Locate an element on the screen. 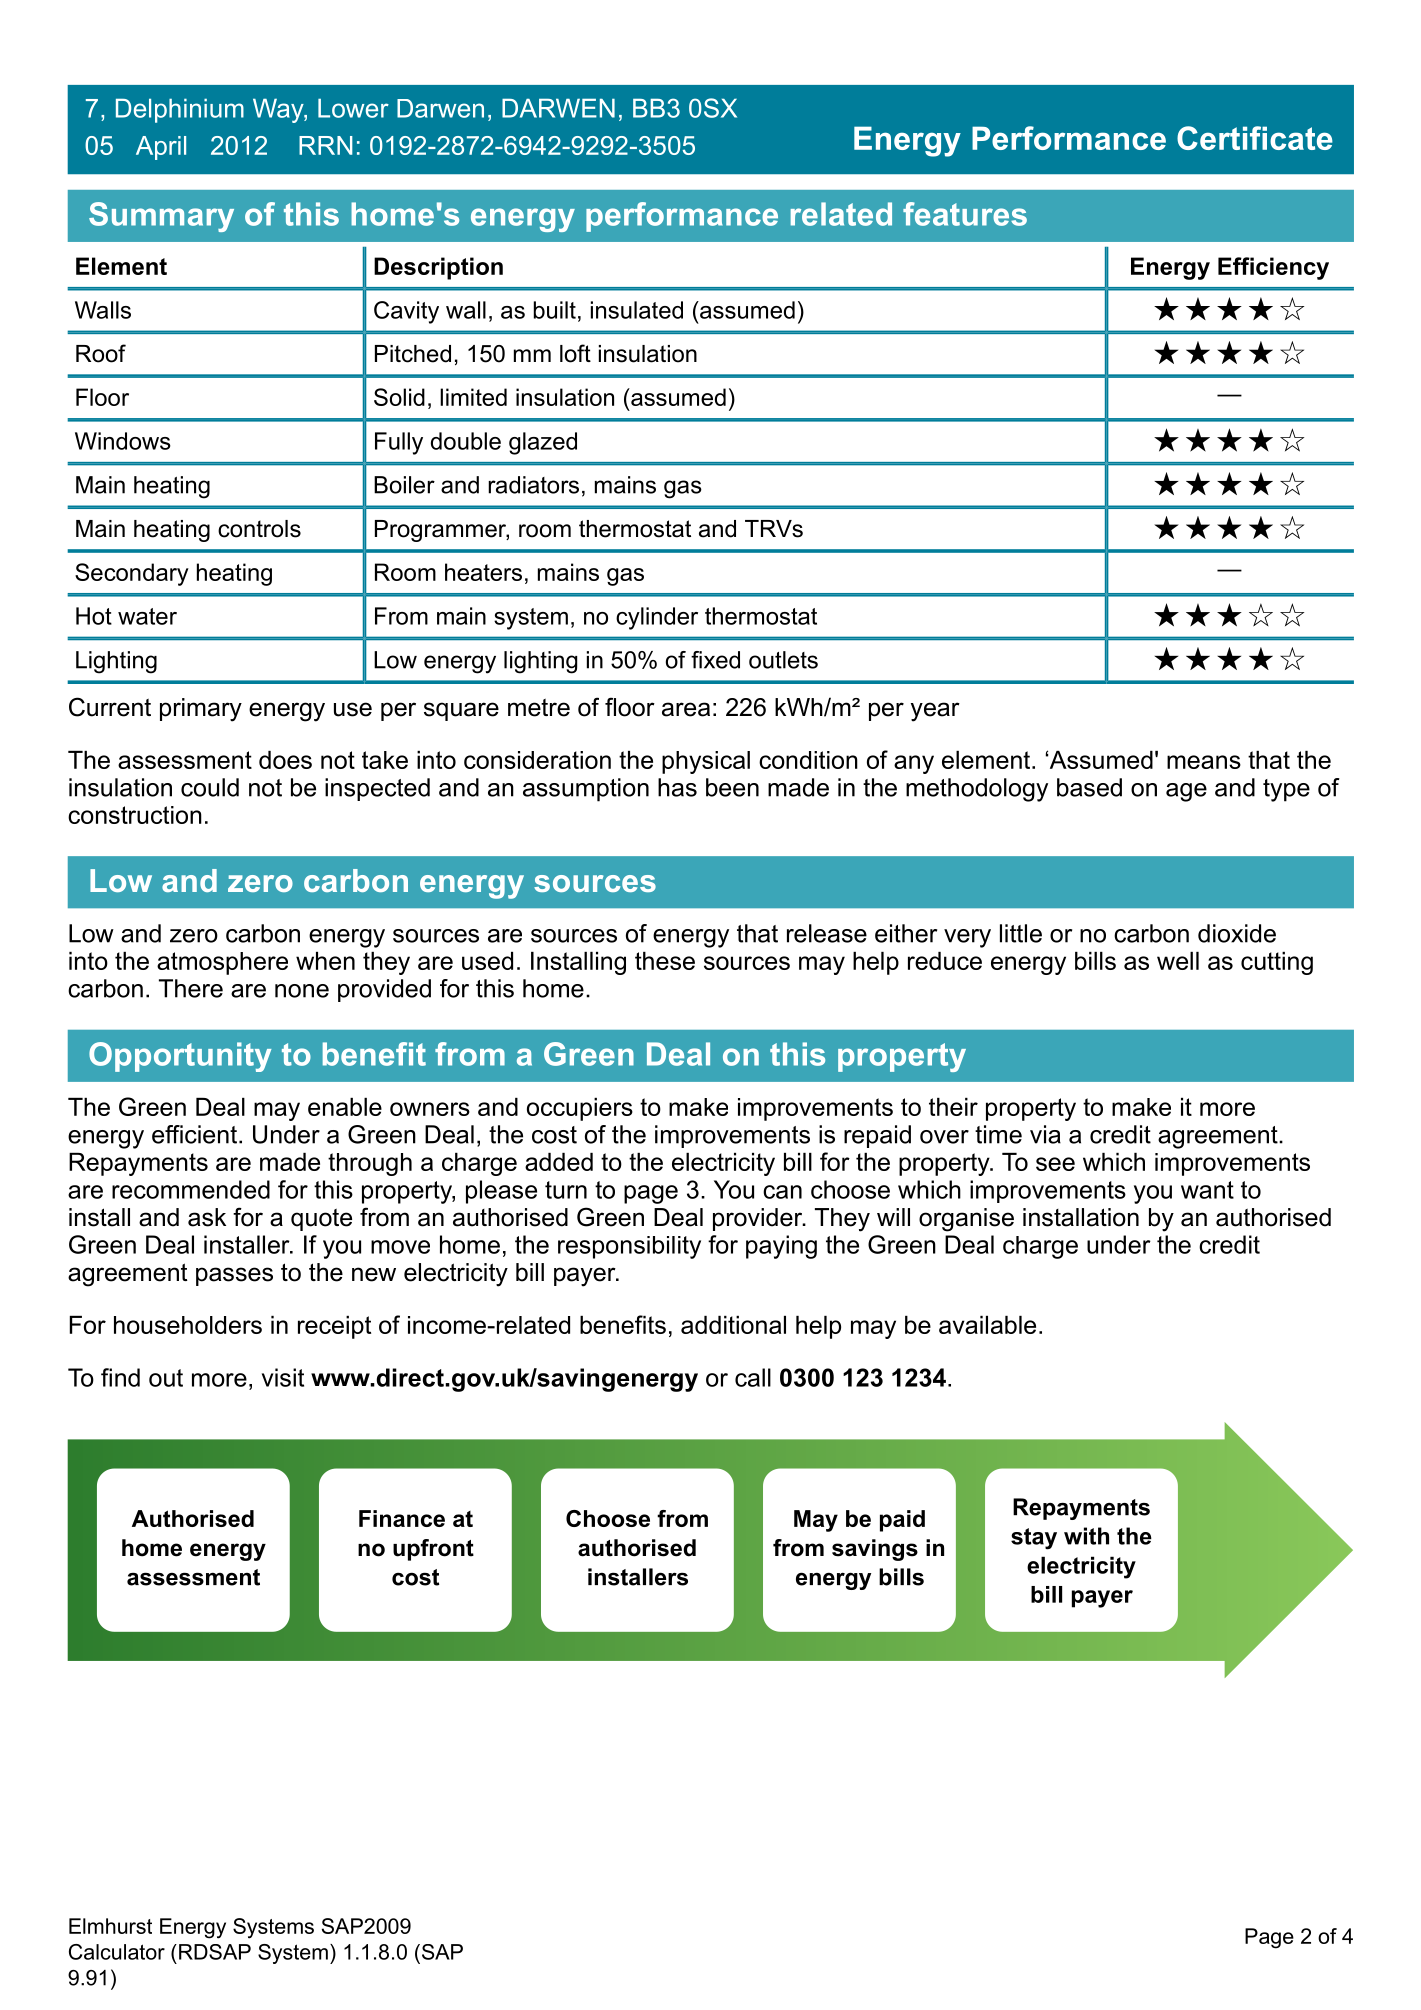  April is located at coordinates (161, 148).
